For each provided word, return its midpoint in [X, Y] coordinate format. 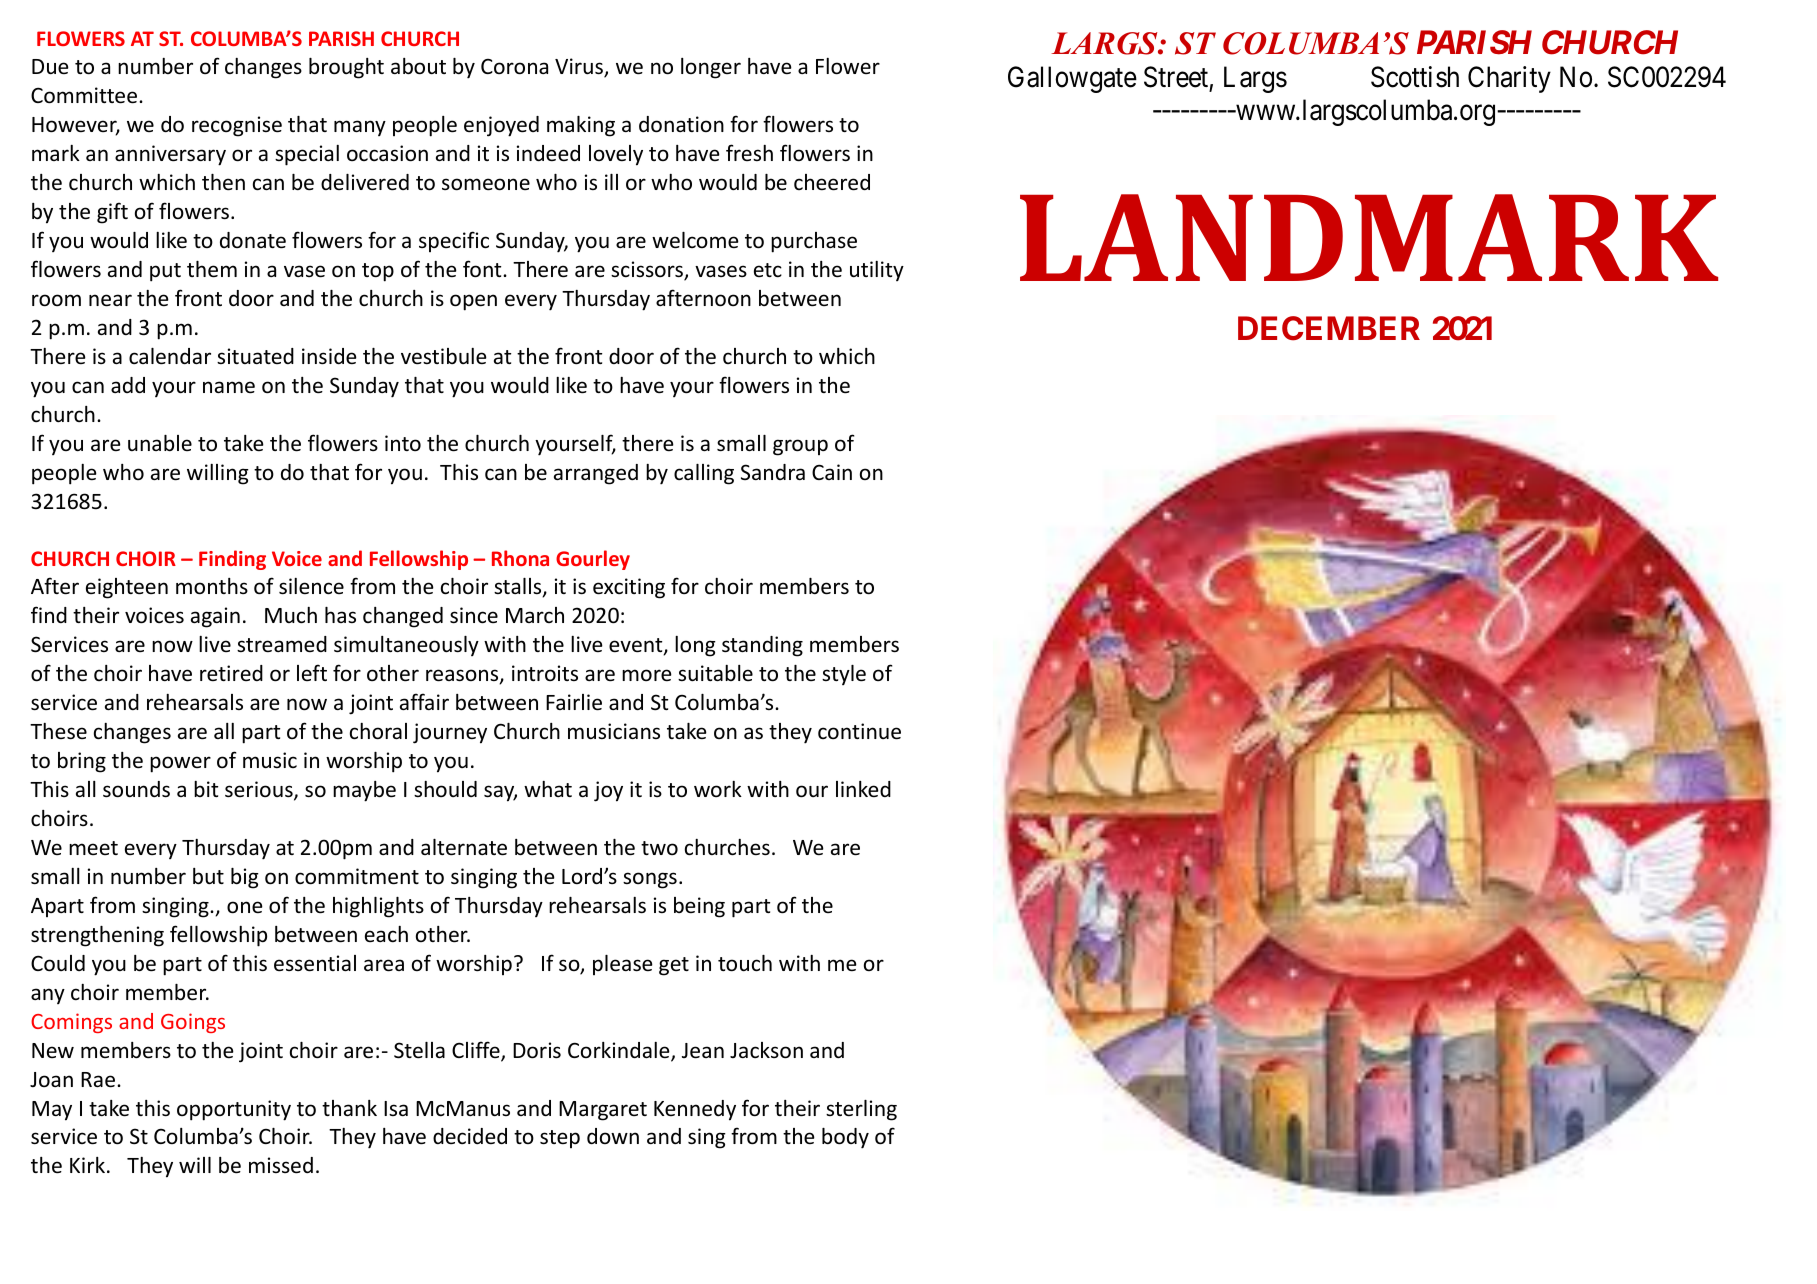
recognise [237, 126]
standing [762, 646]
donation [681, 124]
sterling [861, 1110]
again [215, 617]
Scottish [1415, 77]
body [845, 1138]
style [844, 675]
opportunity [234, 1110]
